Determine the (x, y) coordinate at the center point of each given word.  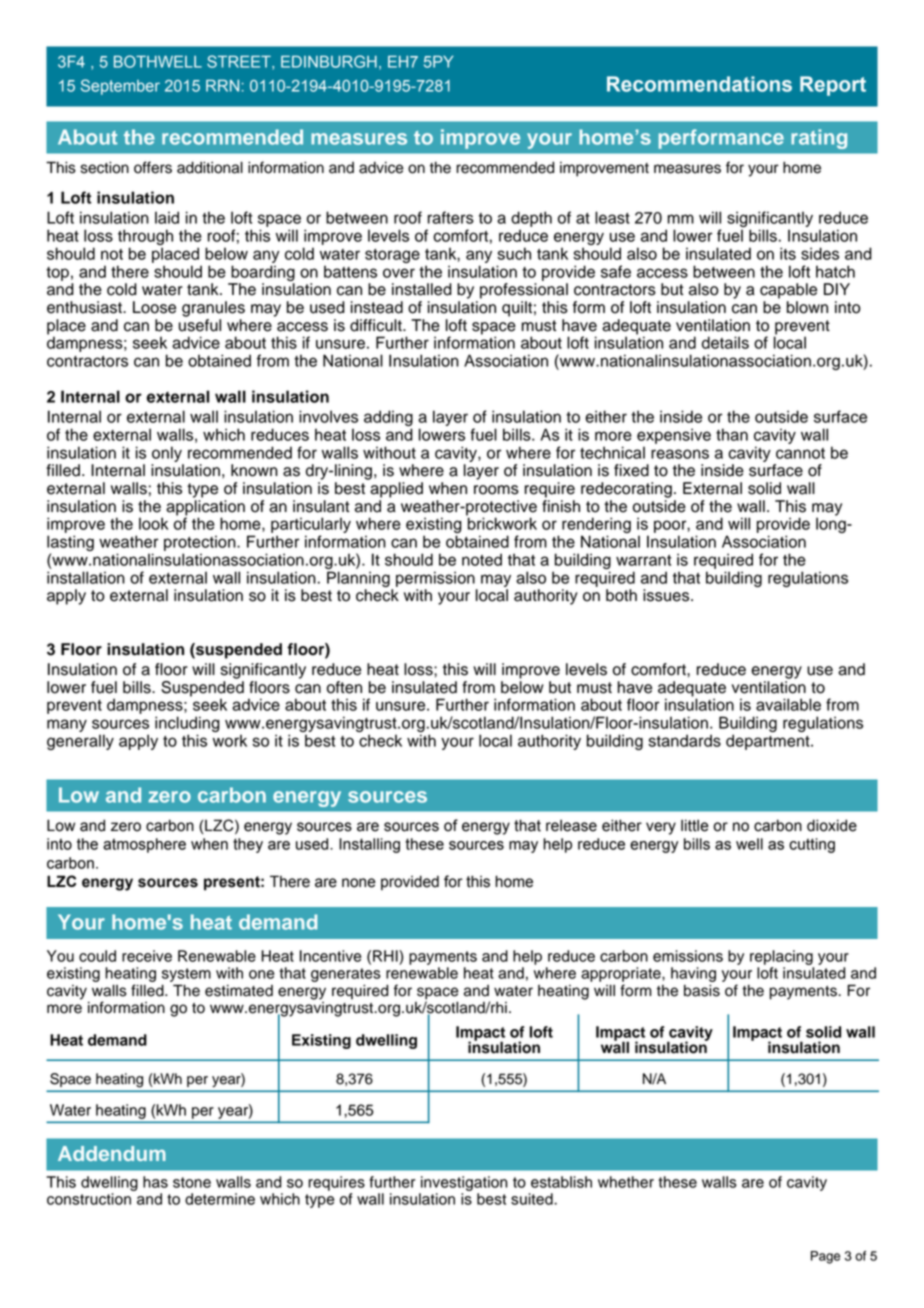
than (732, 434)
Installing (369, 845)
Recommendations (699, 84)
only (167, 454)
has (155, 1182)
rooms (496, 490)
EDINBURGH (329, 61)
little (695, 825)
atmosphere (144, 845)
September (120, 87)
